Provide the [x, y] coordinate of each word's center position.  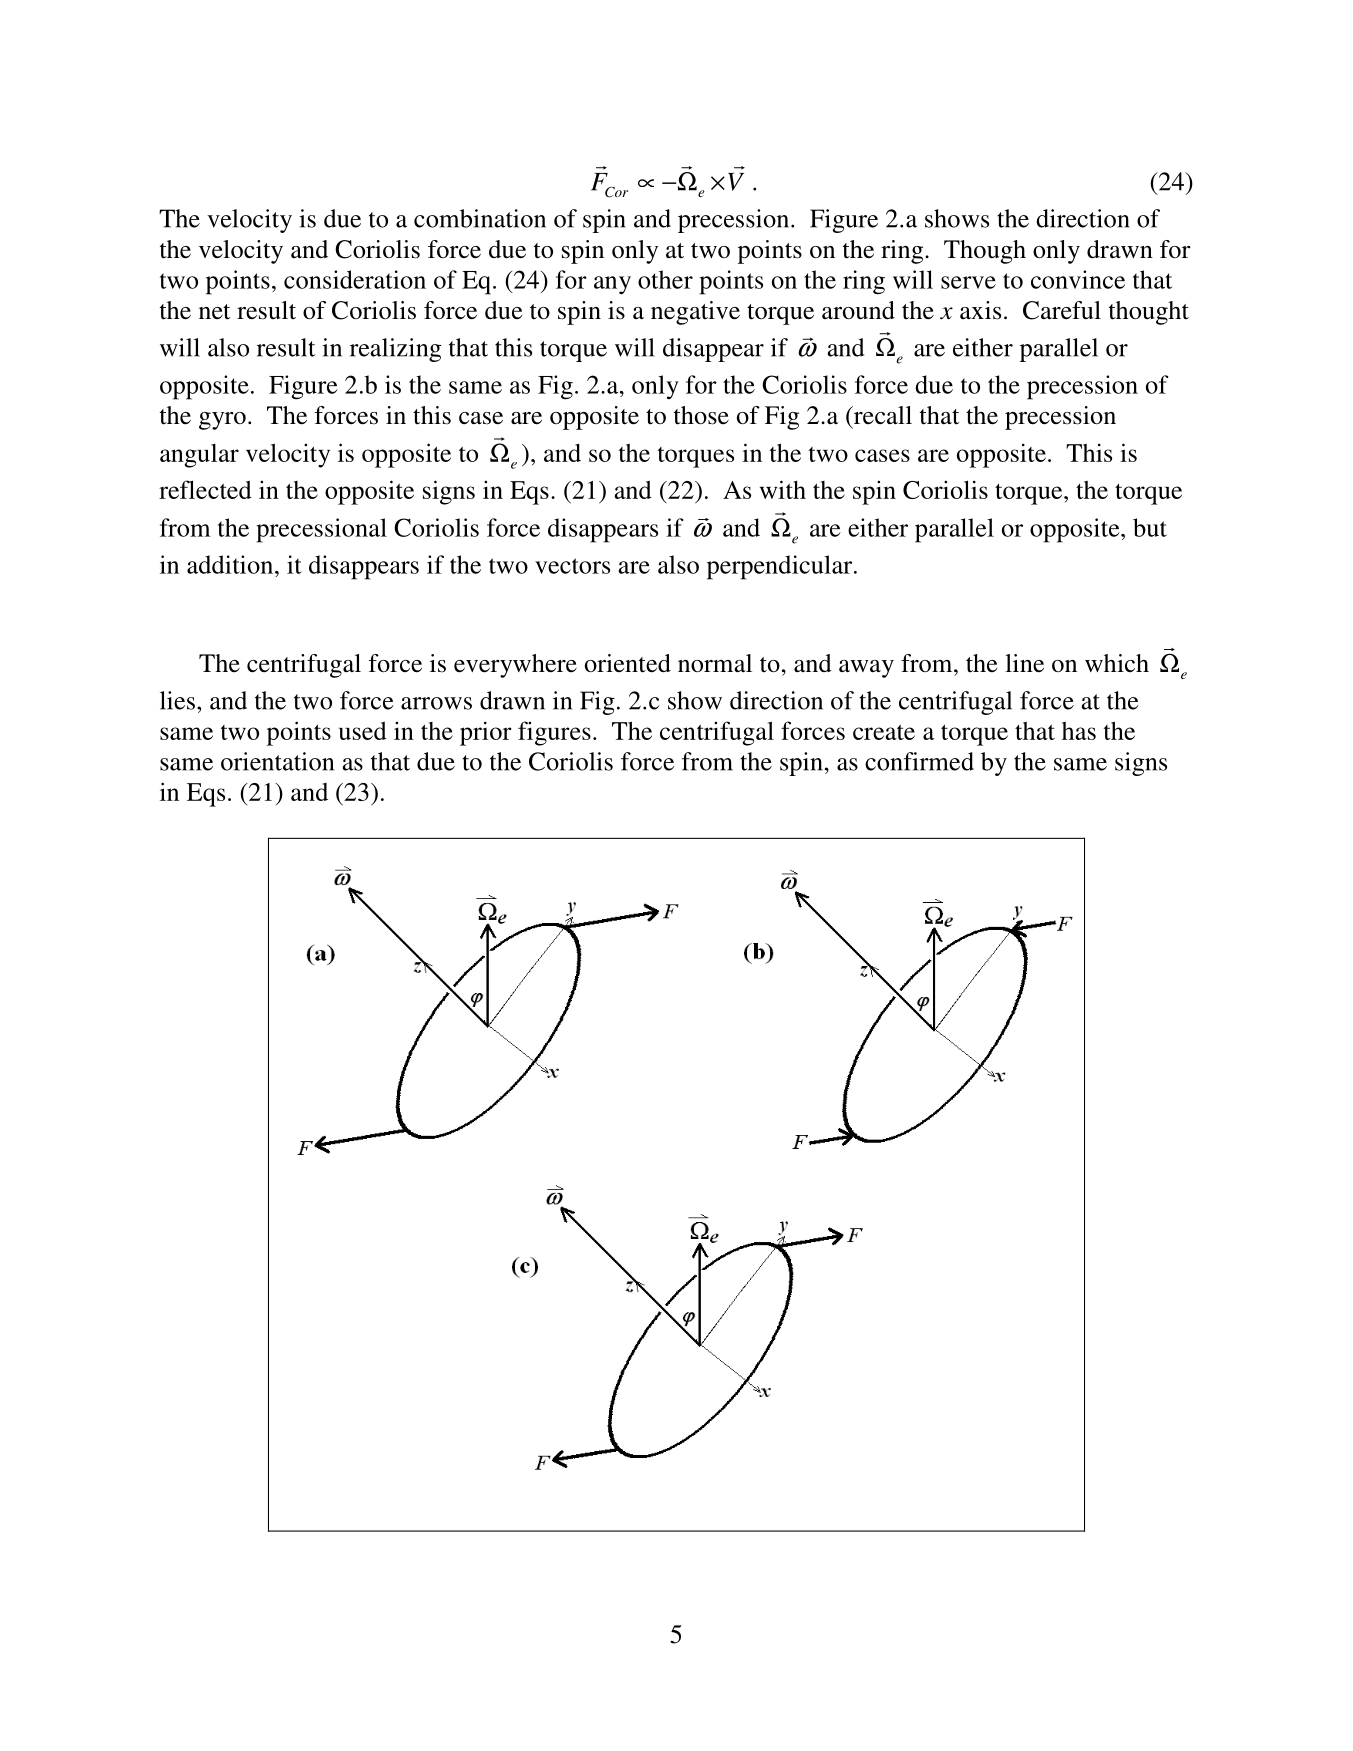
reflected [205, 489]
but [1150, 527]
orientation [277, 761]
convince [1078, 279]
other [665, 279]
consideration [355, 279]
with [783, 489]
